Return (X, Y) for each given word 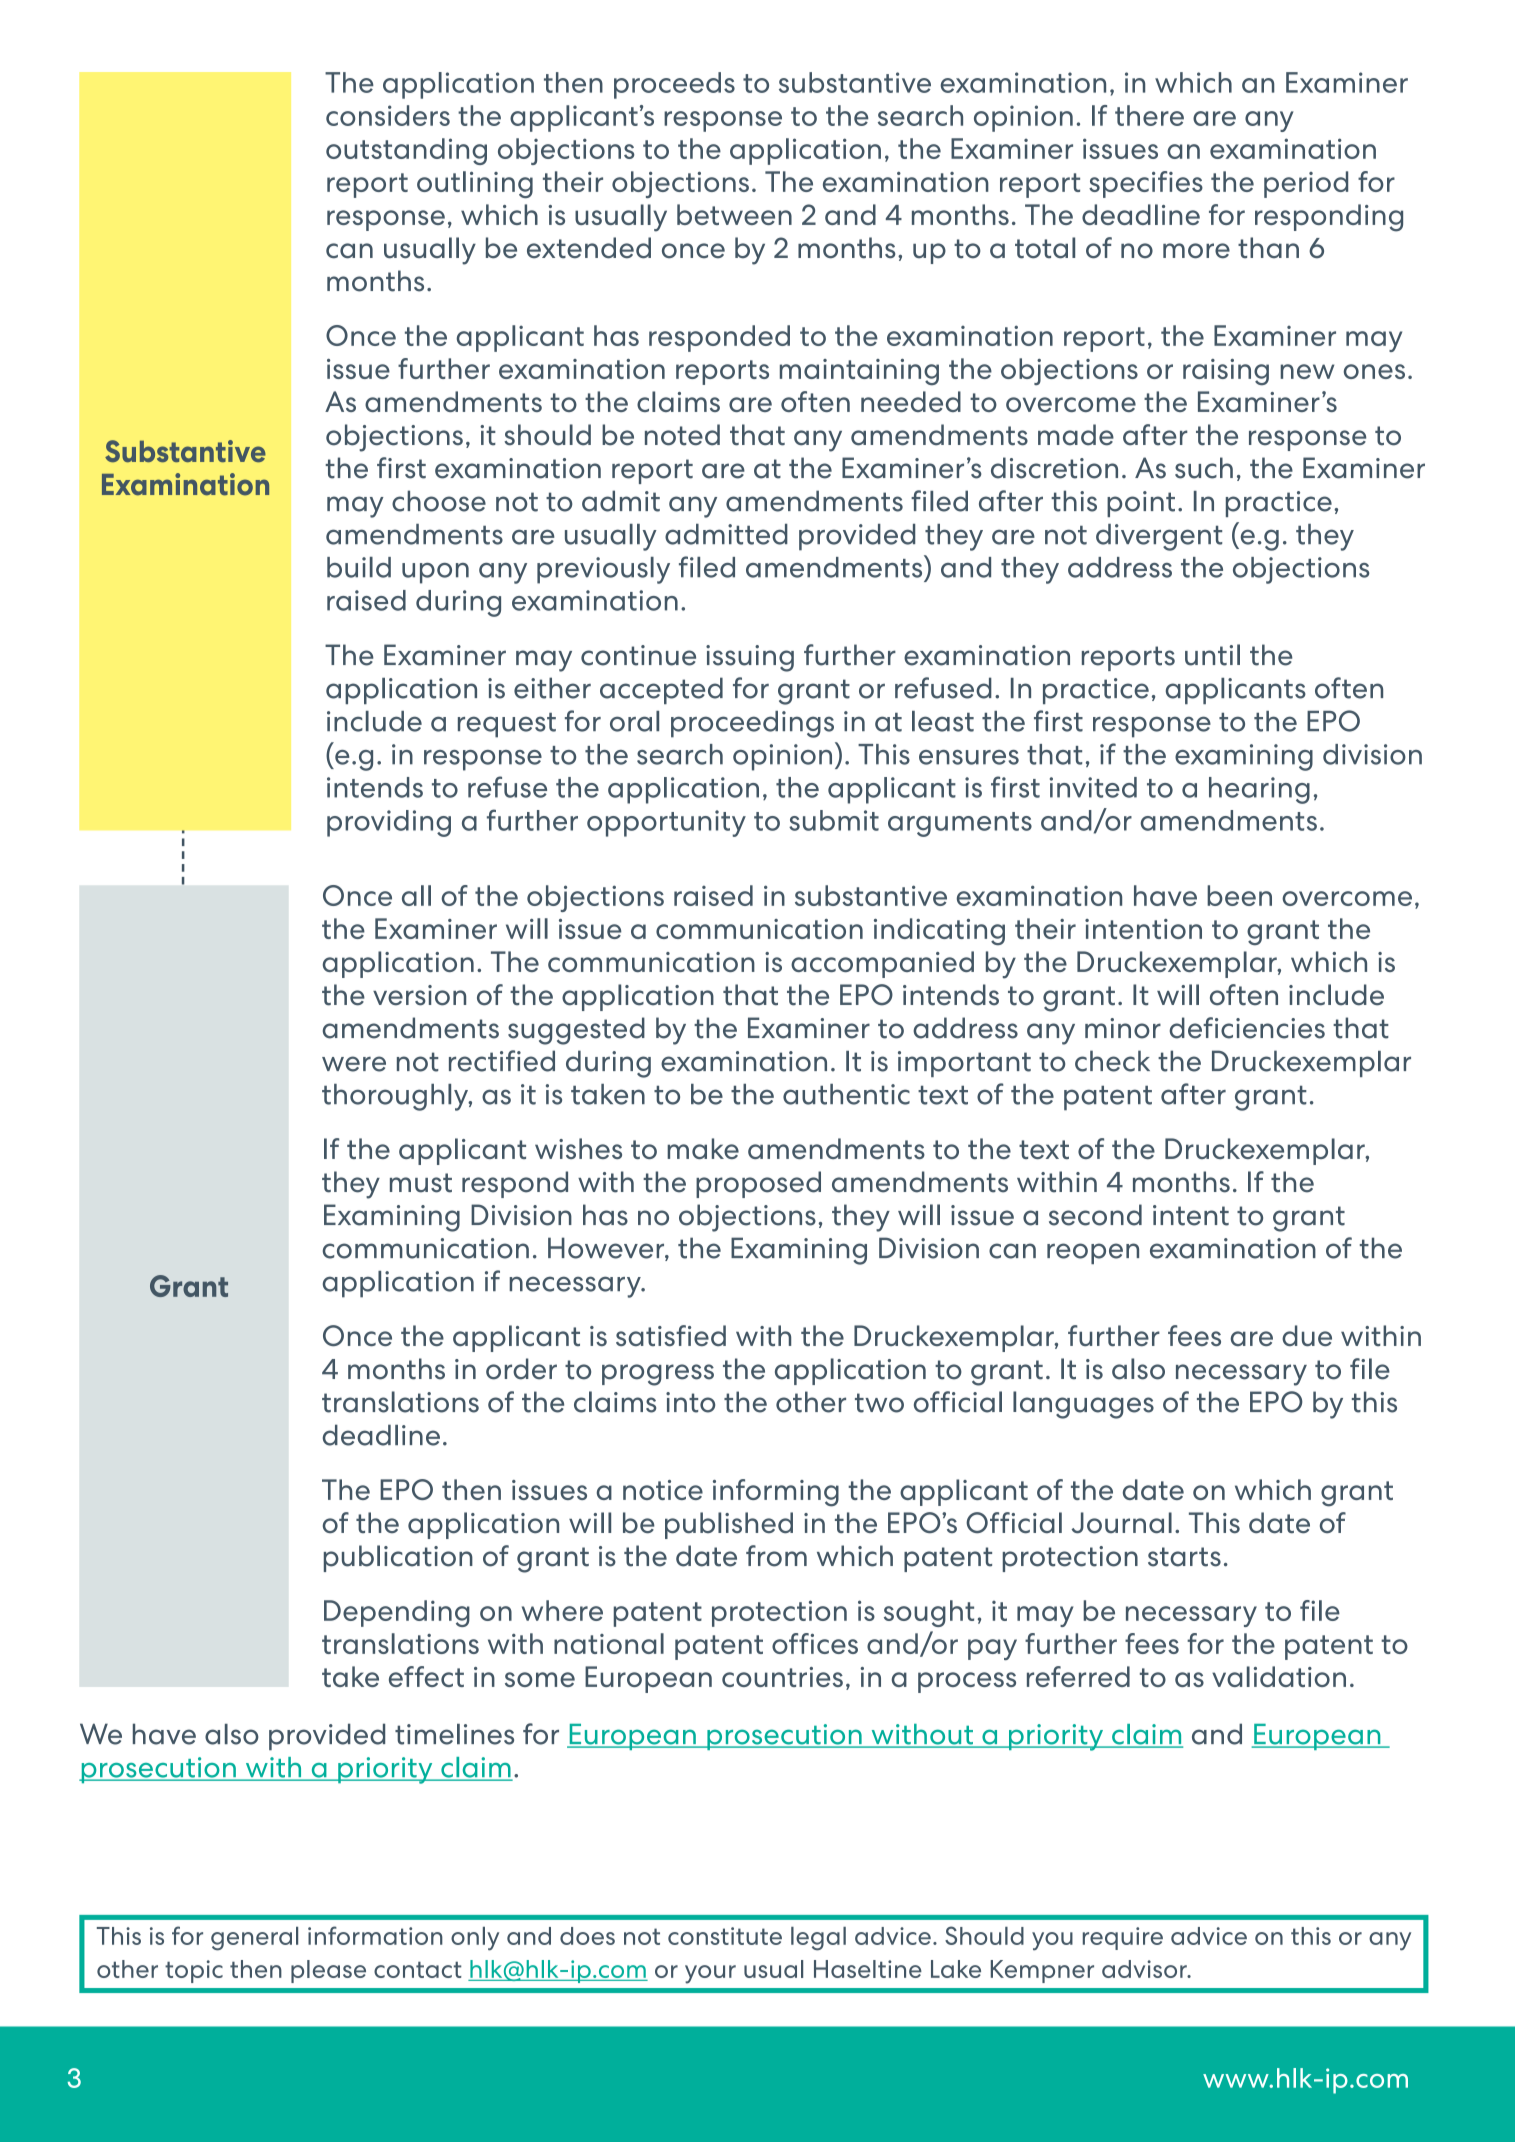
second (1095, 1215)
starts (1184, 1557)
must (421, 1183)
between (734, 214)
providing (389, 823)
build (359, 567)
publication (398, 1558)
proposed (758, 1184)
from (776, 1556)
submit (834, 820)
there (1149, 115)
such (1204, 468)
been (1239, 895)
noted (682, 435)
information (375, 1935)
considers (388, 115)
